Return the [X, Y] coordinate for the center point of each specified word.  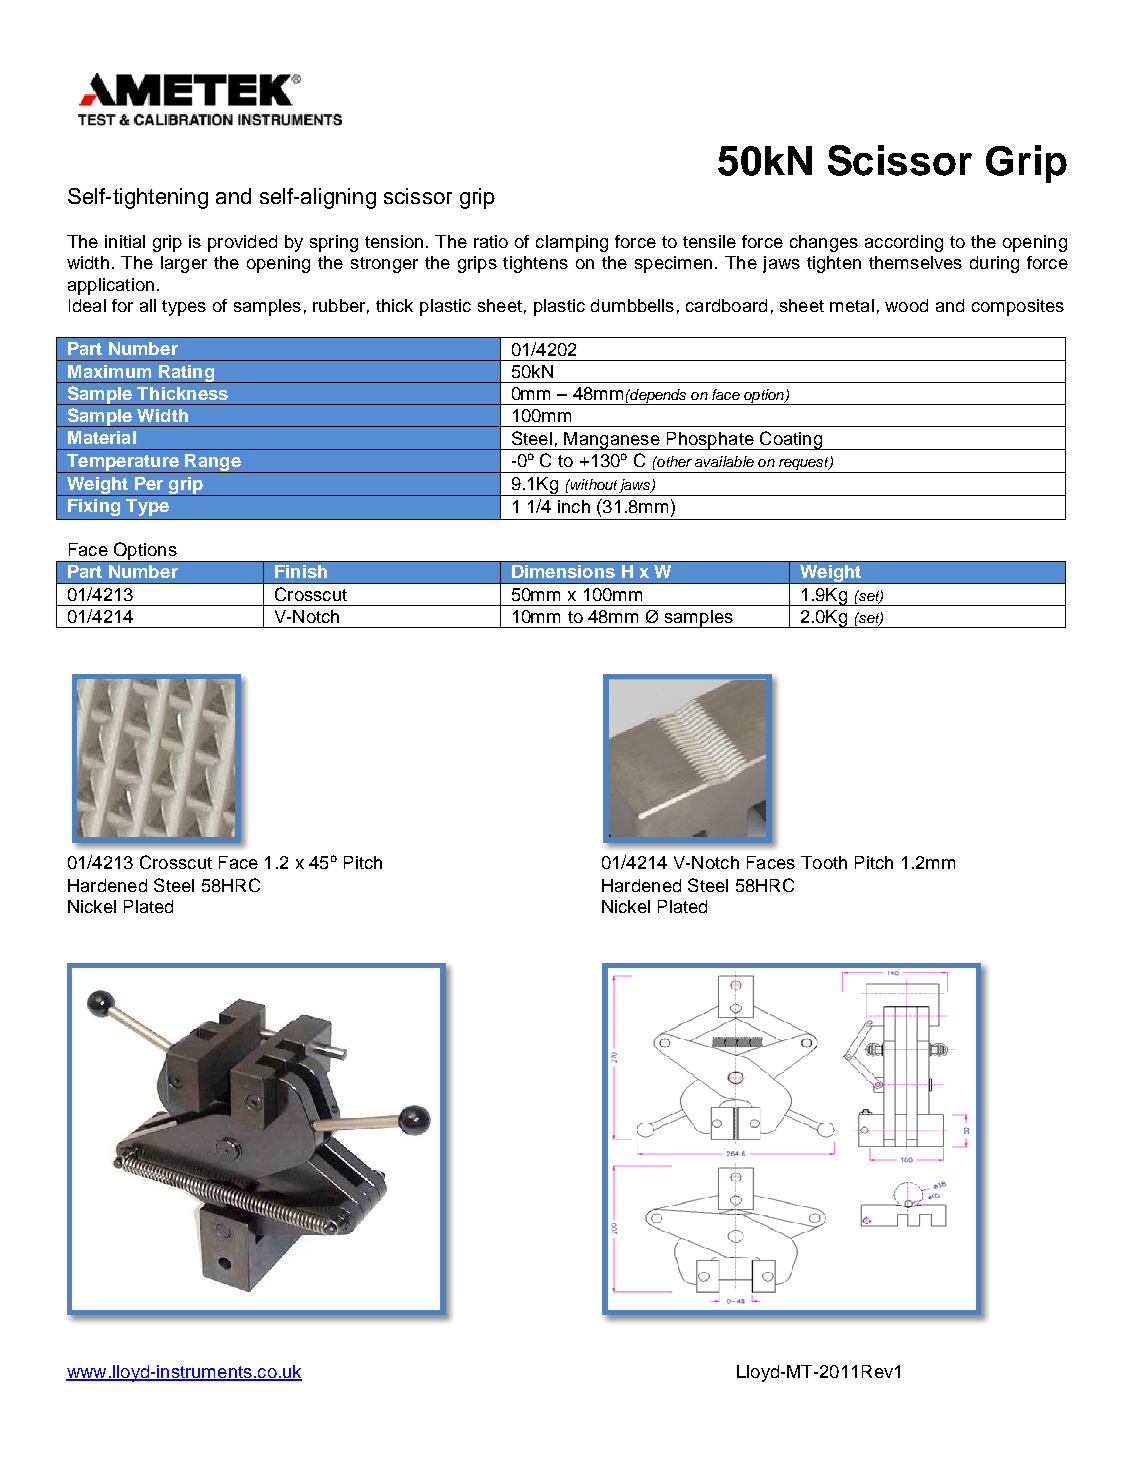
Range [213, 463]
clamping [572, 243]
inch [574, 506]
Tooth [824, 862]
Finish [301, 571]
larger [184, 264]
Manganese [612, 441]
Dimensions [563, 571]
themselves [915, 262]
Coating [790, 440]
